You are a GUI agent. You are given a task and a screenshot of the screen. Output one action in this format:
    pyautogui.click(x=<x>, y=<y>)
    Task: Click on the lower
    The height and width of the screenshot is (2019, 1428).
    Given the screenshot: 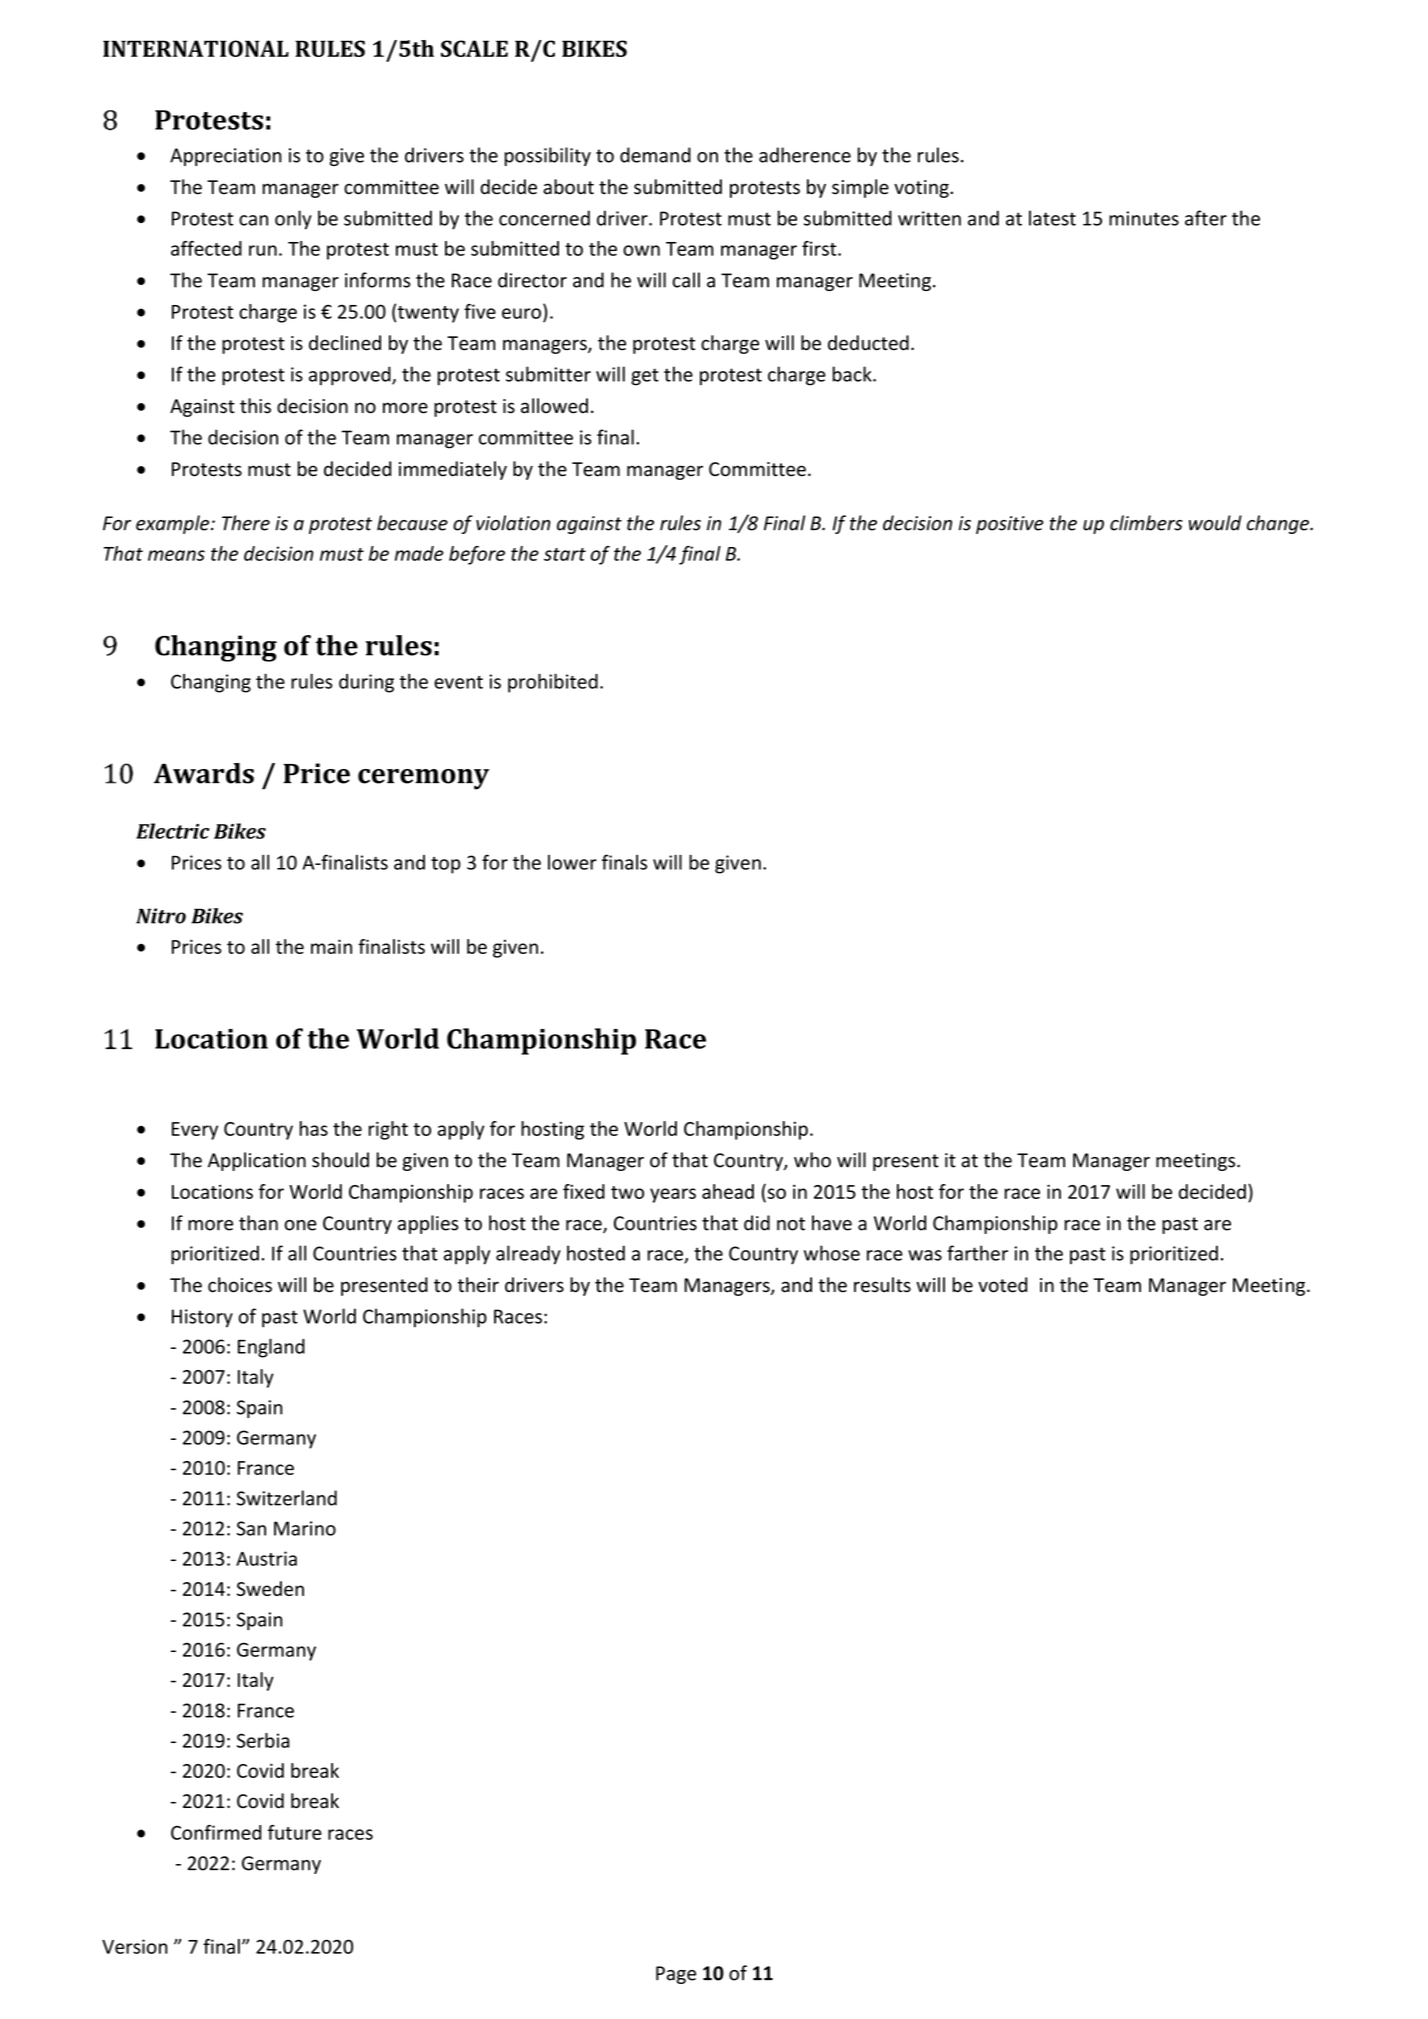 What is the action you would take?
    pyautogui.click(x=572, y=862)
